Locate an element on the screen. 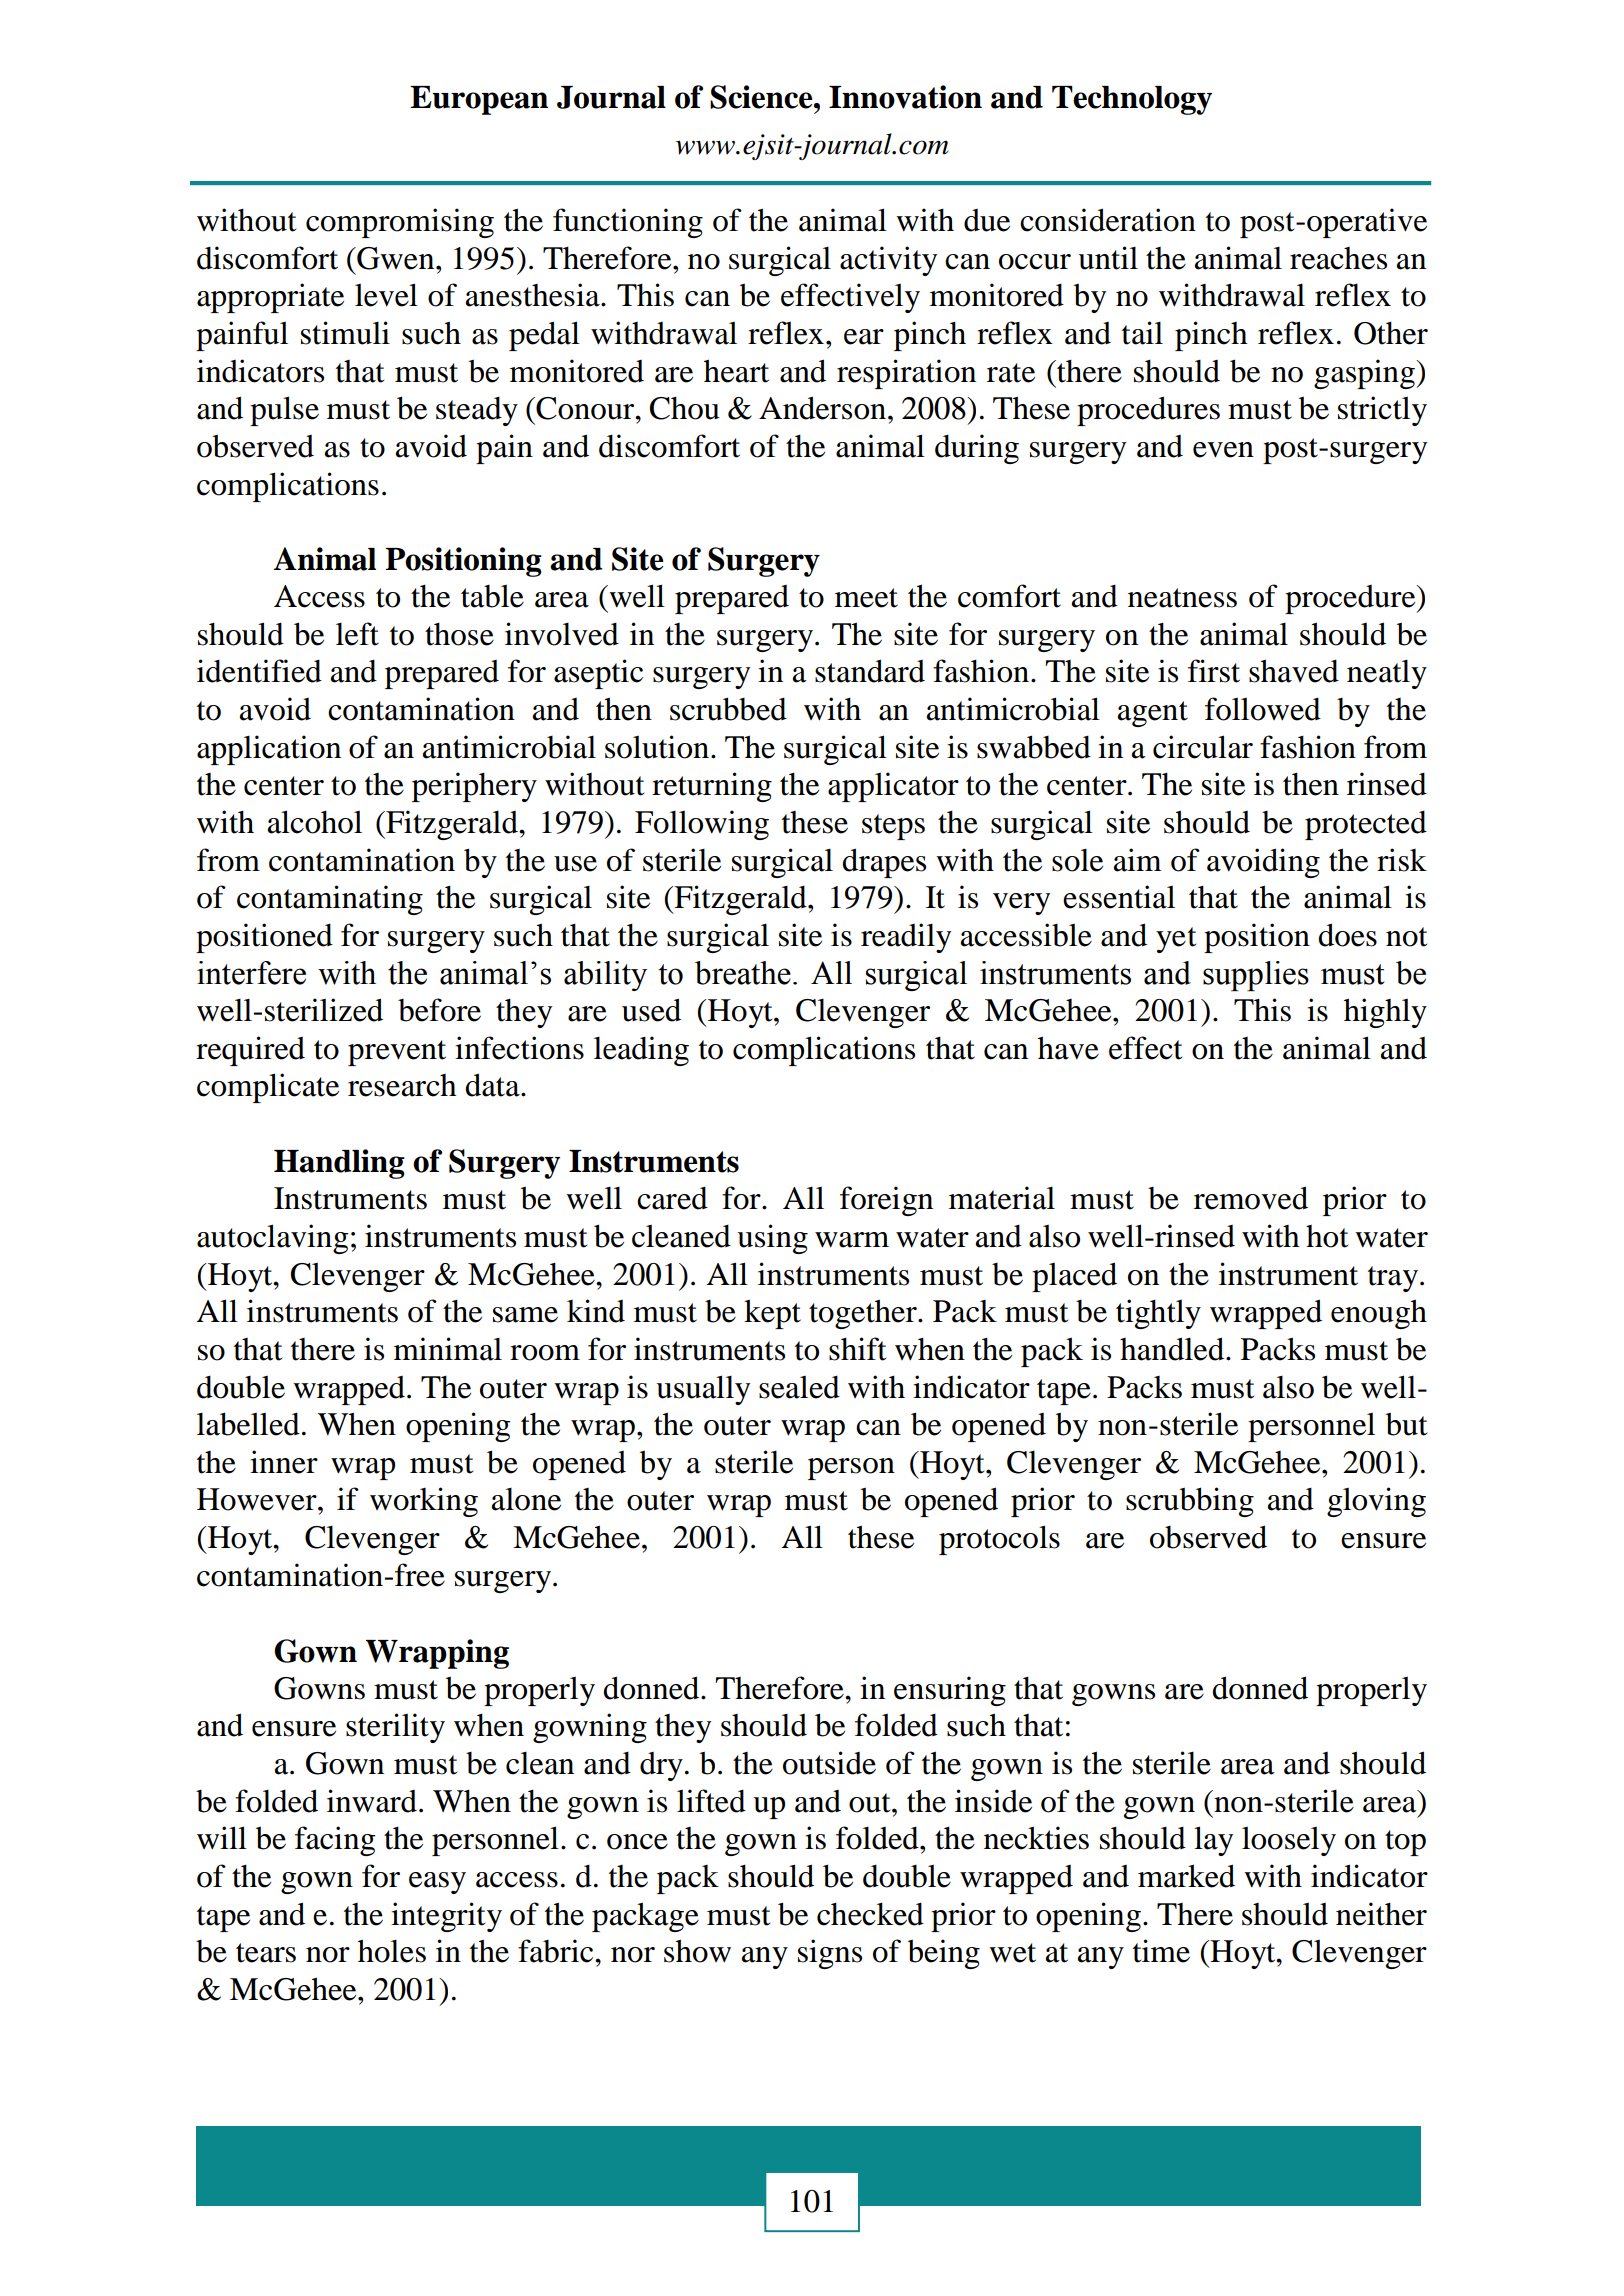 The image size is (1624, 2296). checked is located at coordinates (870, 1914).
